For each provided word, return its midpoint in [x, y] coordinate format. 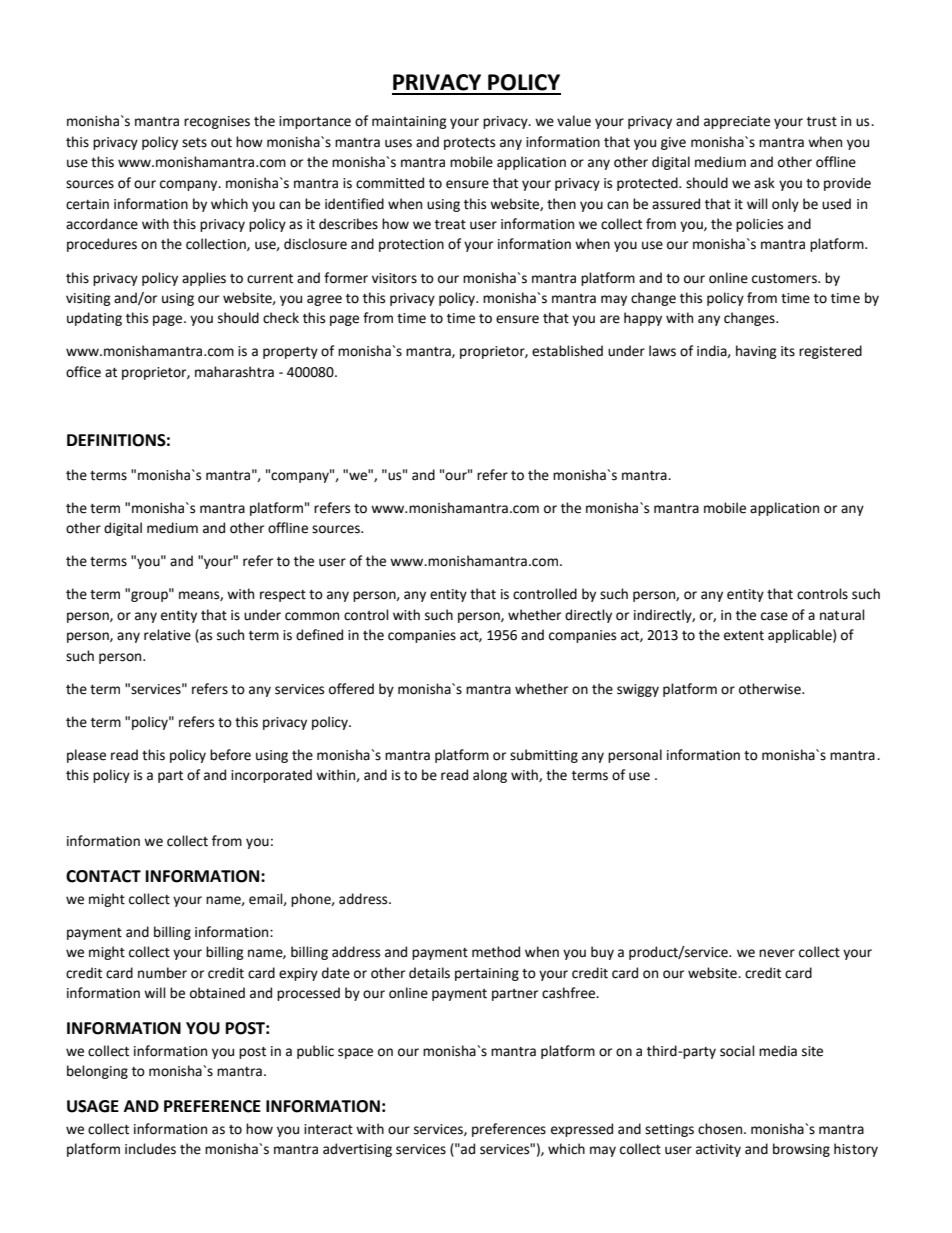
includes [150, 1149]
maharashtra [234, 372]
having [756, 352]
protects [469, 144]
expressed [582, 1130]
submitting [544, 756]
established [567, 351]
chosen [720, 1129]
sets [194, 143]
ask [764, 183]
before [230, 755]
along [490, 776]
